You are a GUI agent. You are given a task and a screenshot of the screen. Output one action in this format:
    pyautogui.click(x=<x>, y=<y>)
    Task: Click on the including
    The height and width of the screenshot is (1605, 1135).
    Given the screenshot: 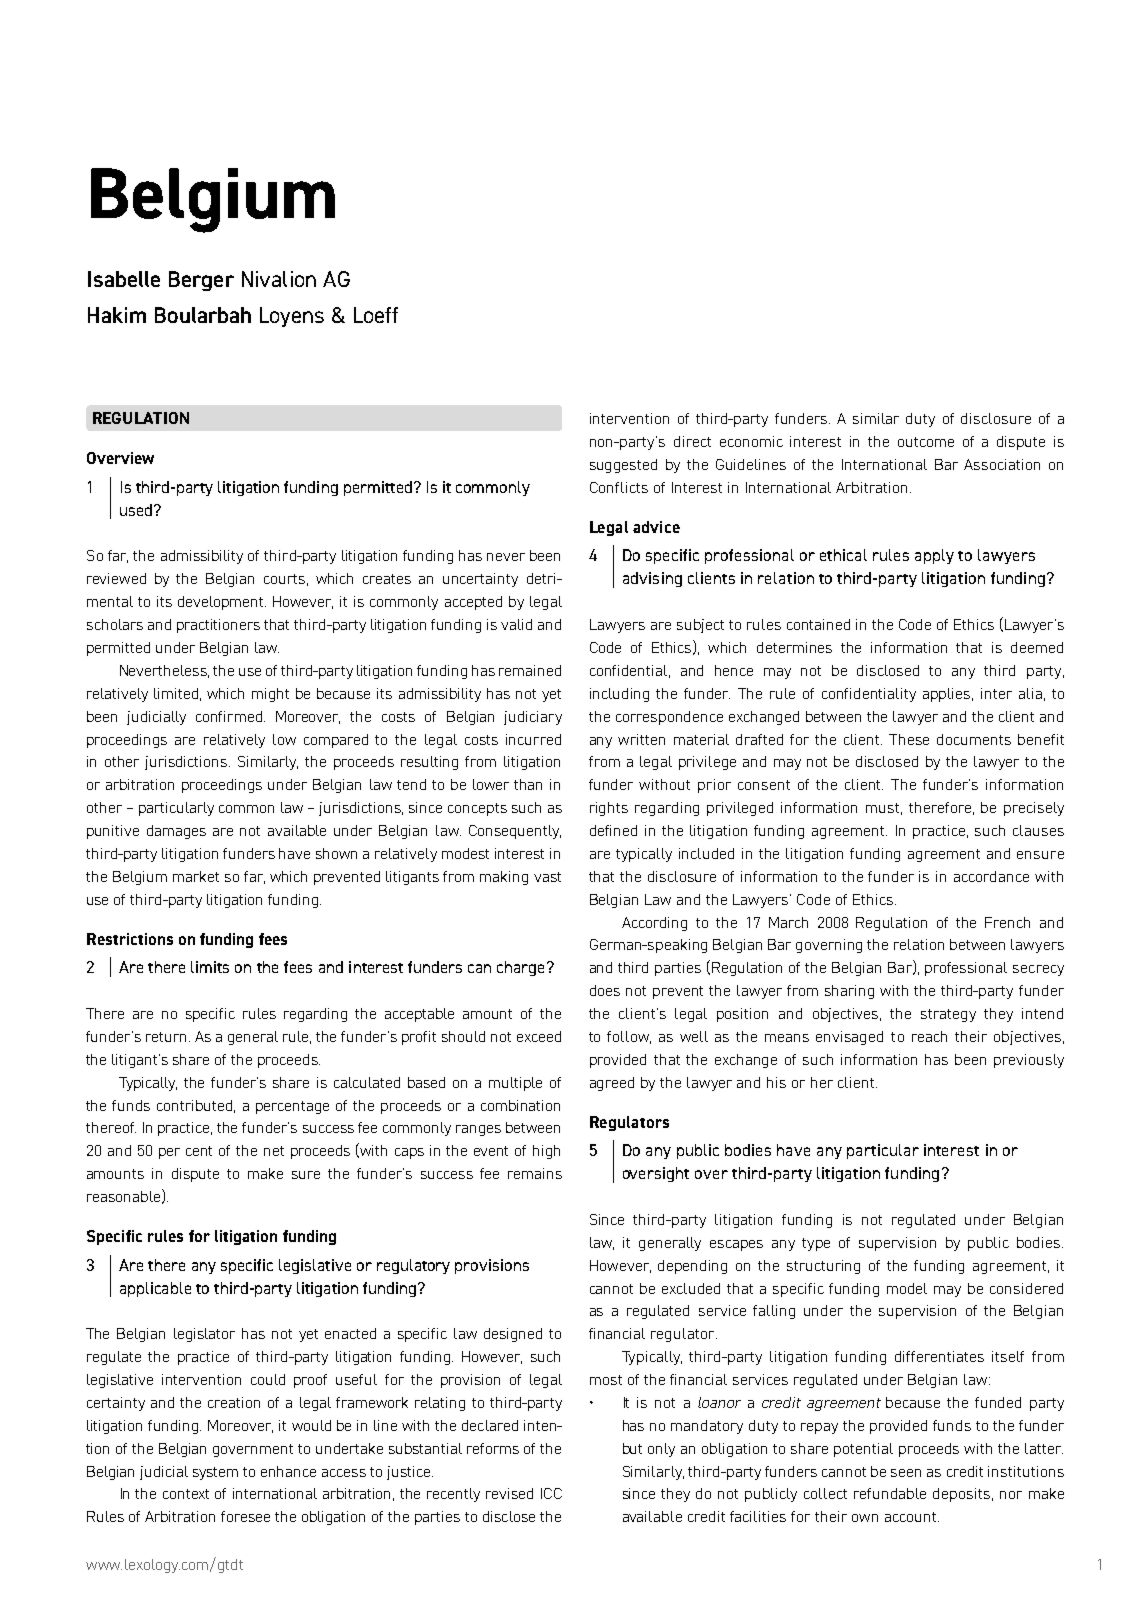 What is the action you would take?
    pyautogui.click(x=619, y=695)
